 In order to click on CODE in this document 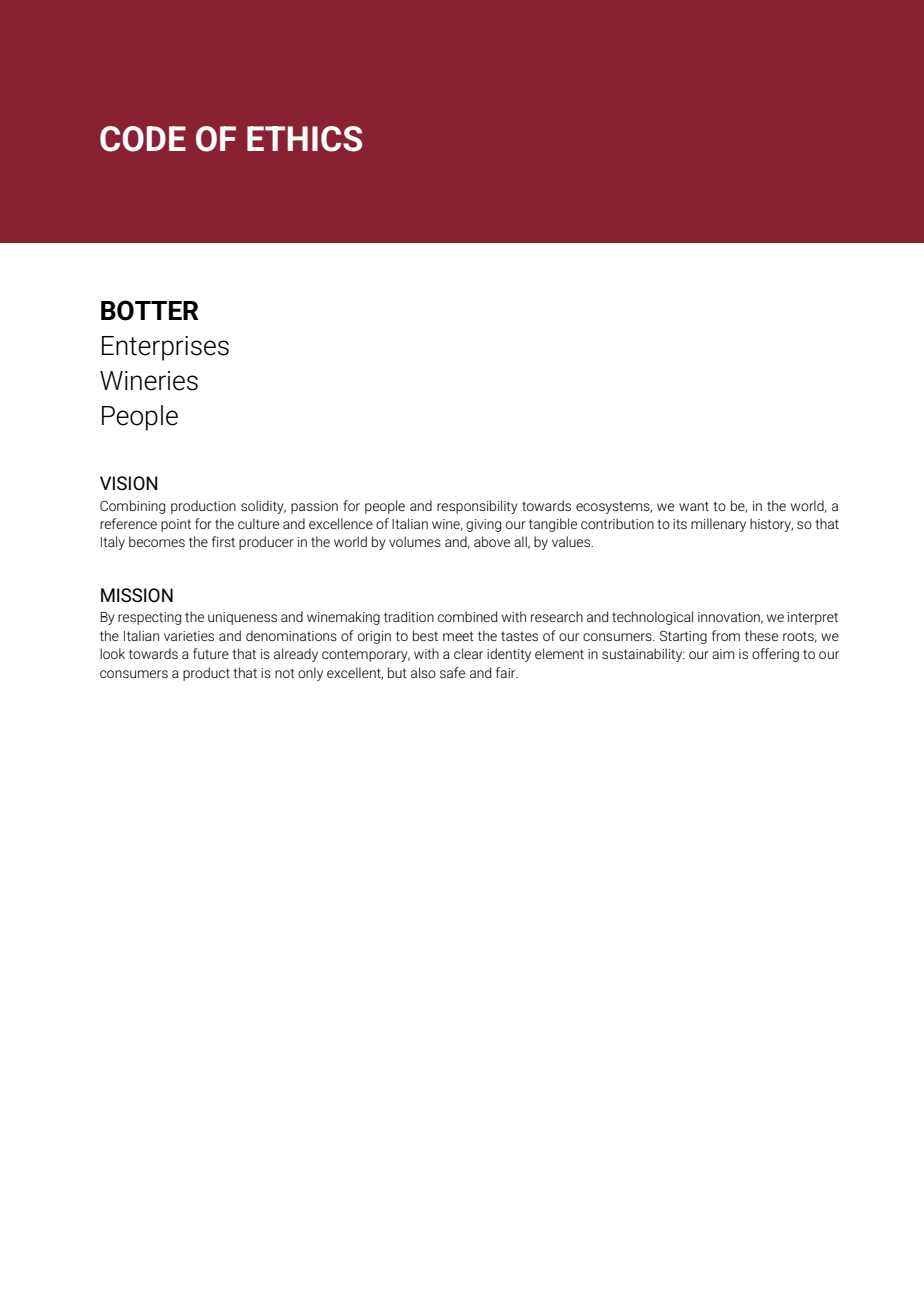, I will do `click(143, 139)`.
